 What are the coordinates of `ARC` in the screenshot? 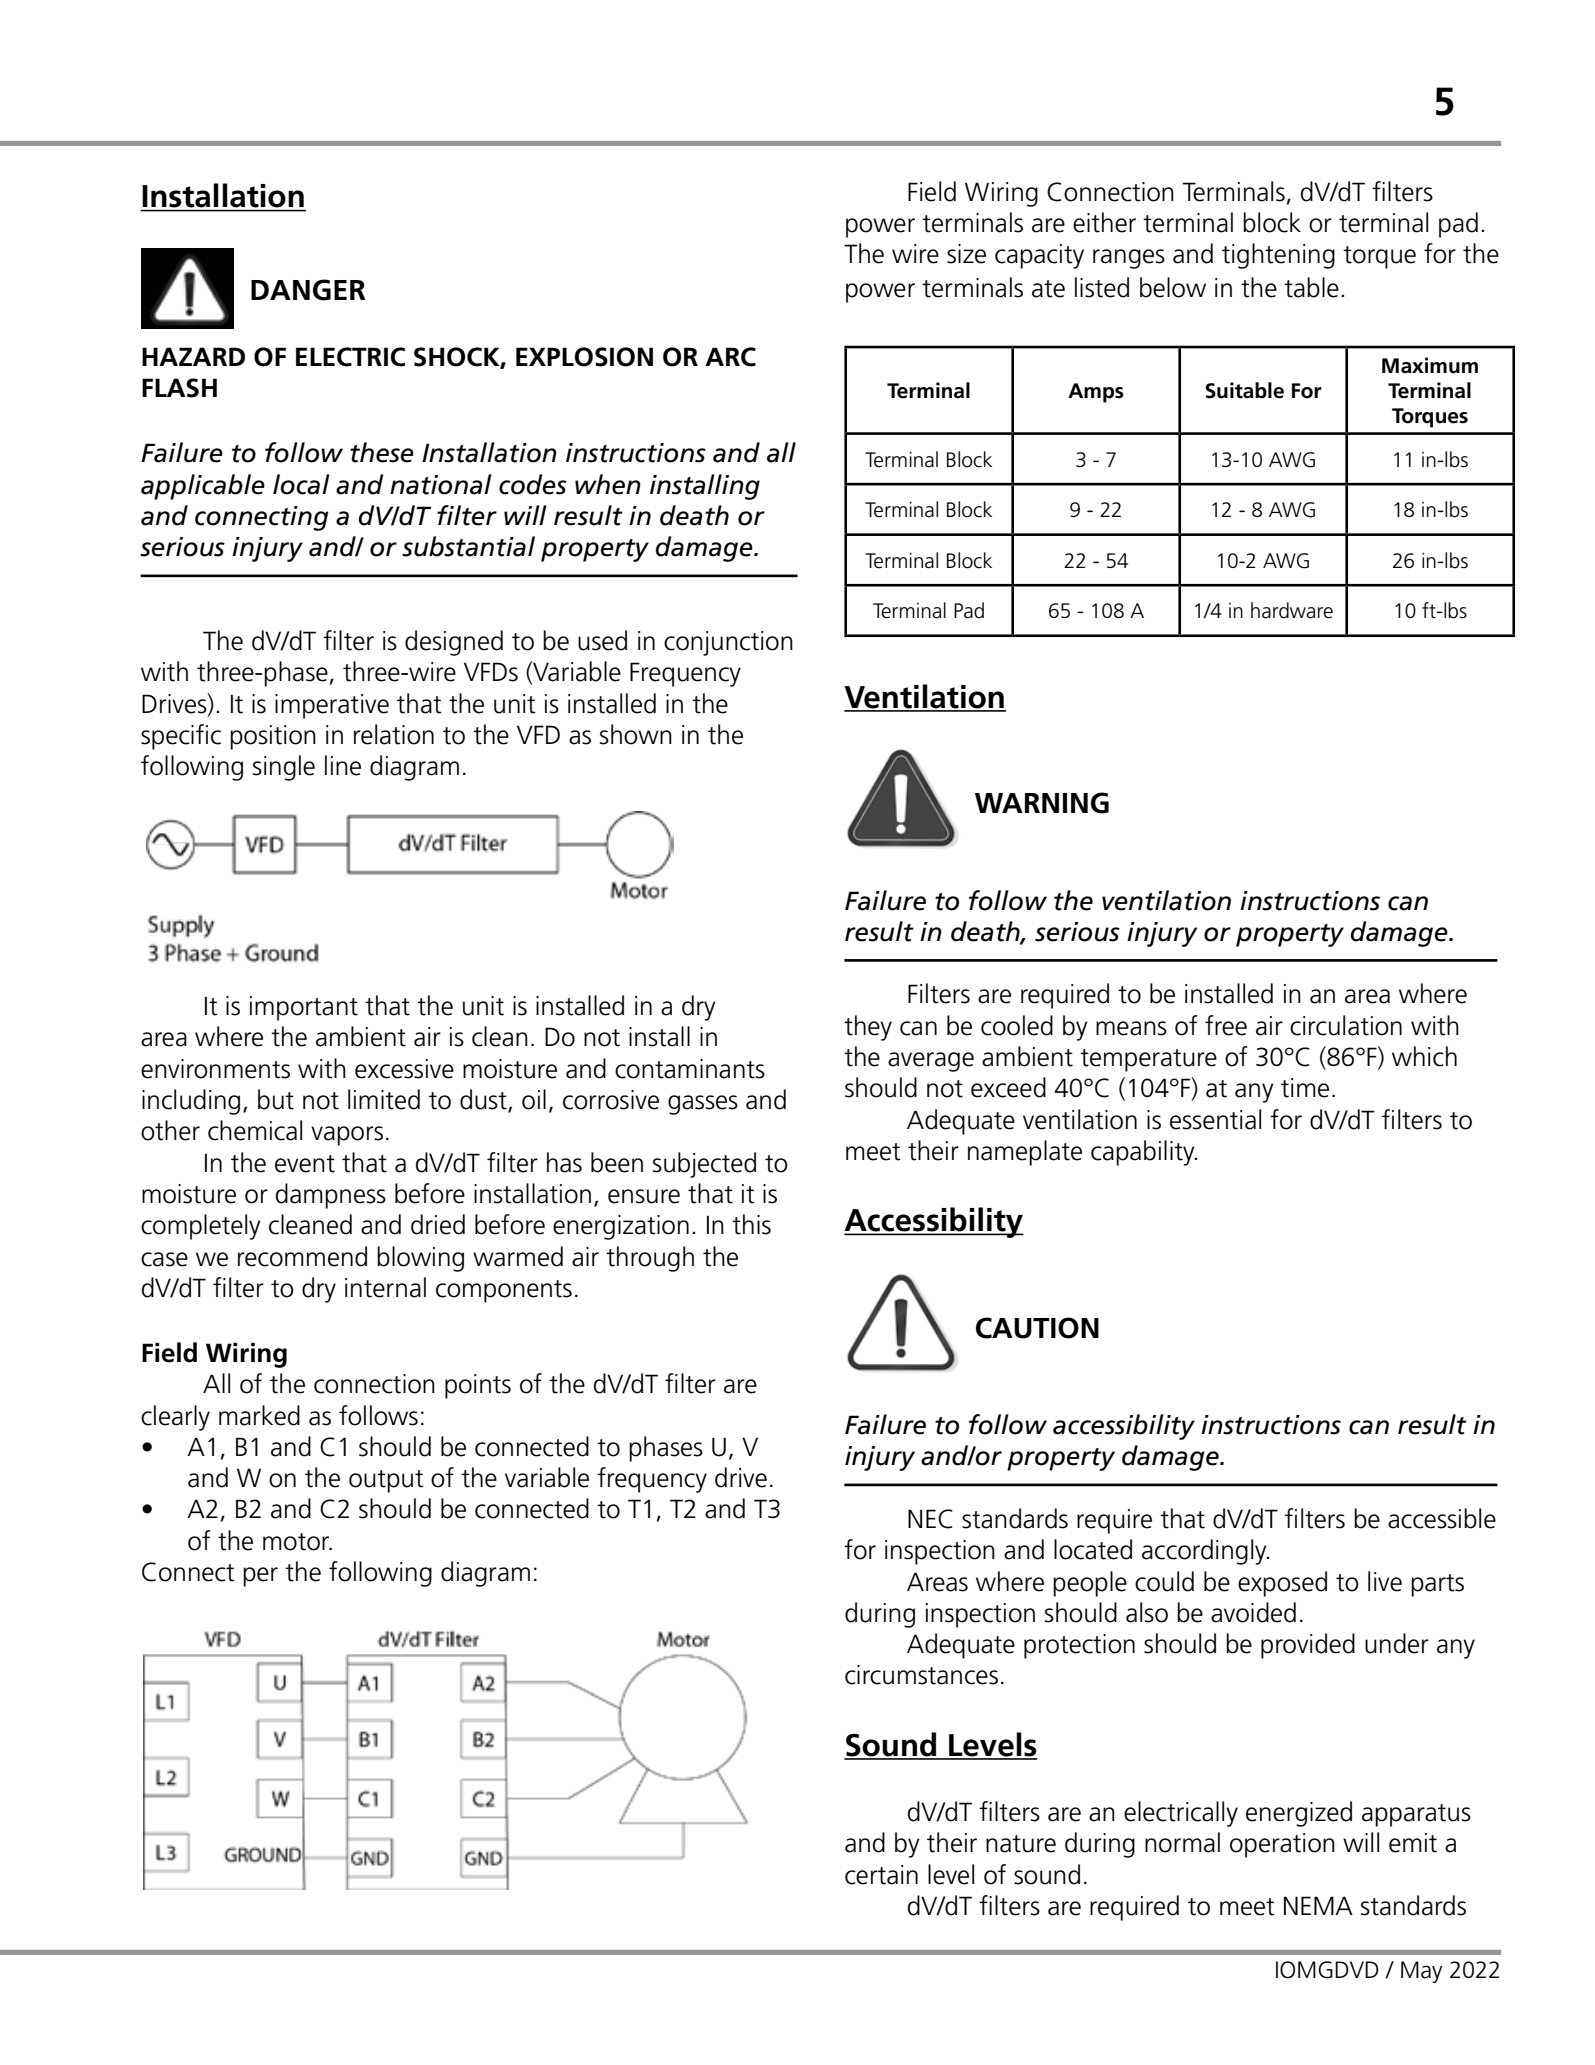 It's located at (730, 357).
